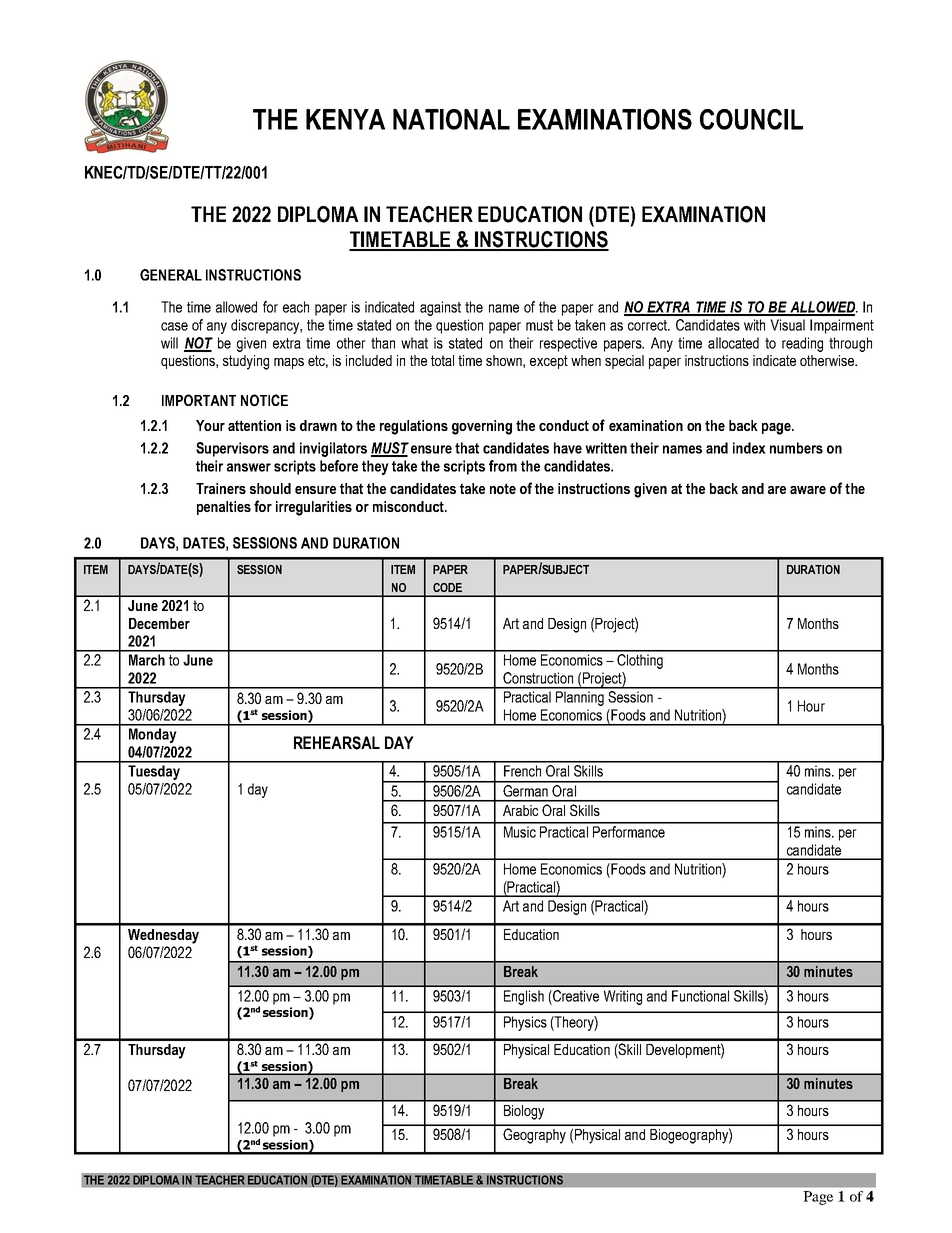 This page has height=1233, width=952. I want to click on REHEARSAL, so click(337, 743).
